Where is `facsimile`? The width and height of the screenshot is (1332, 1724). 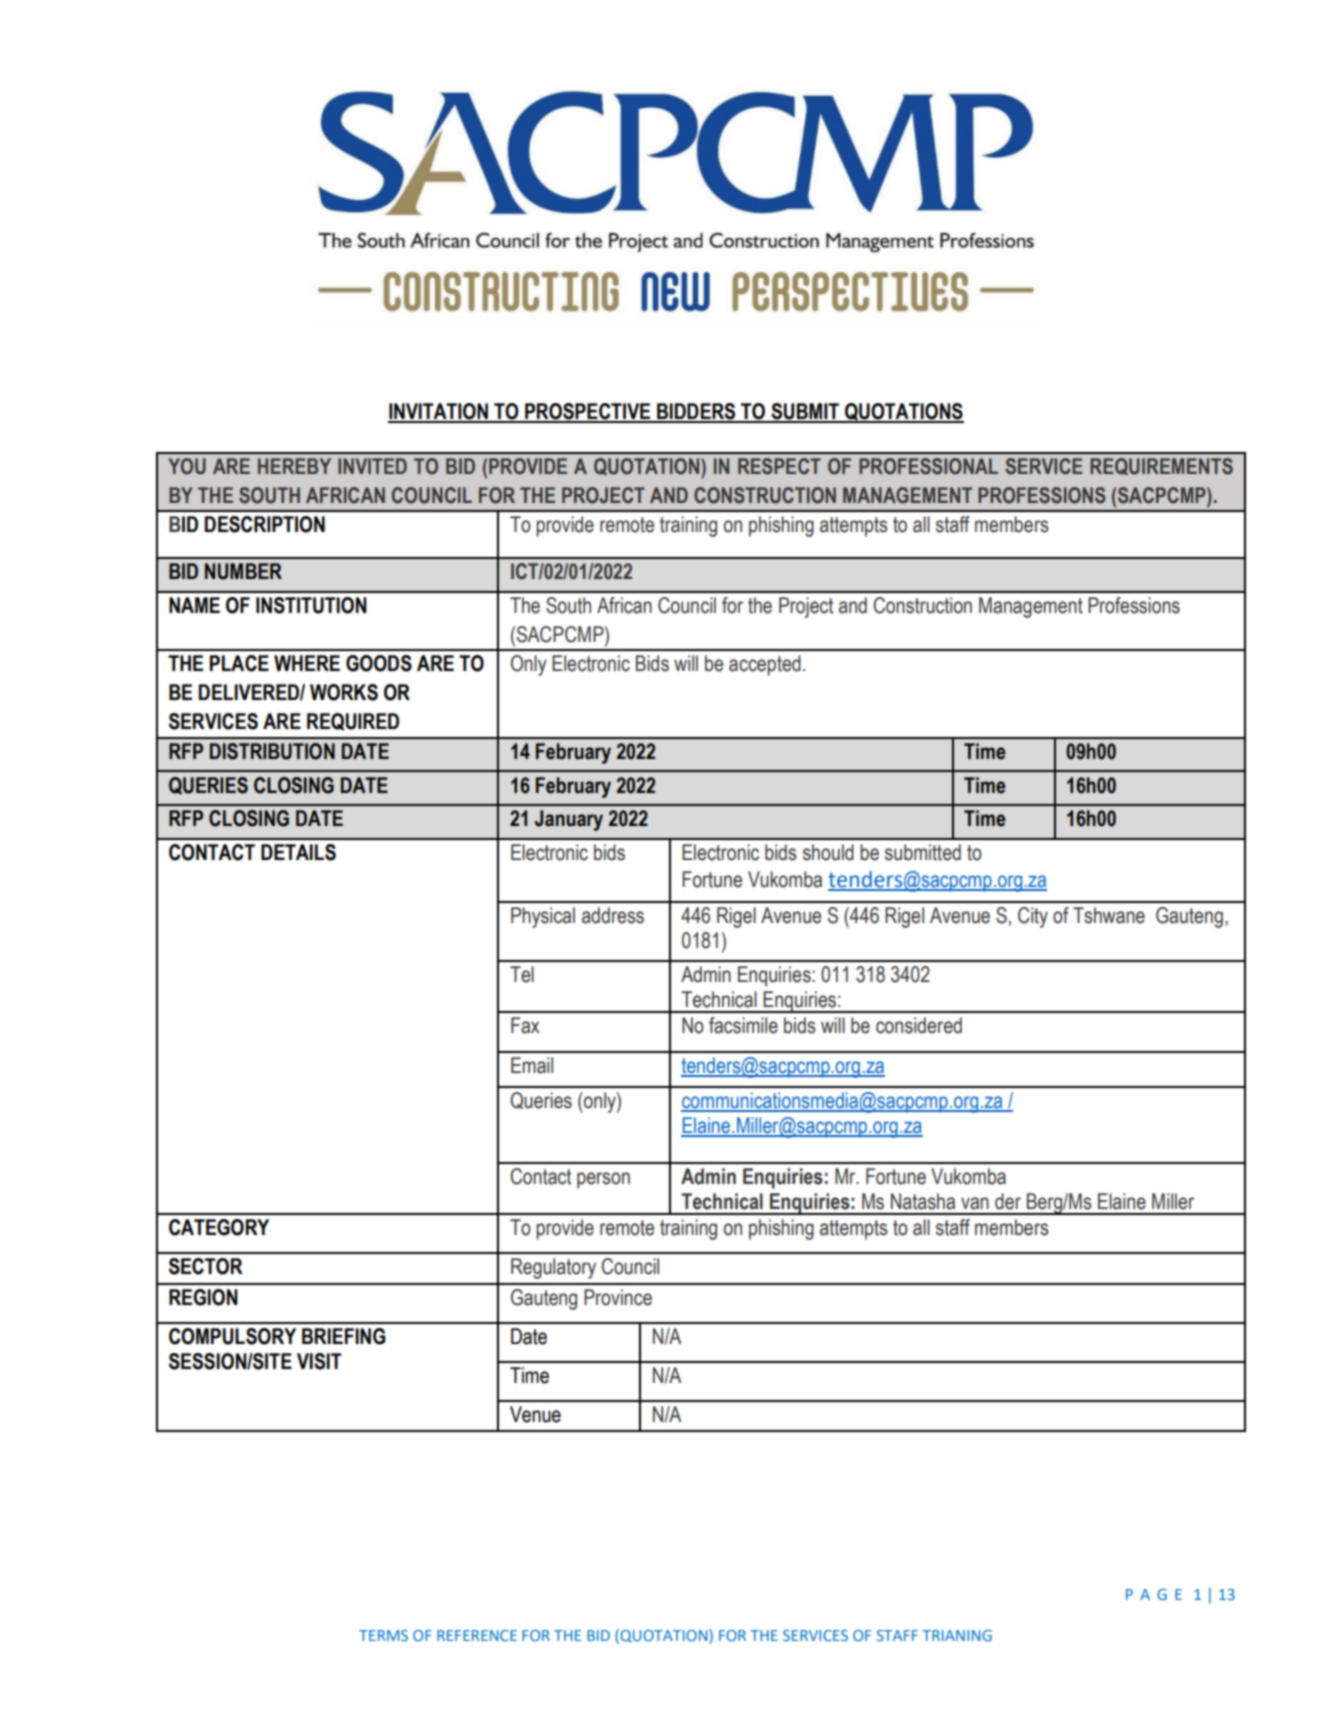
facsimile is located at coordinates (743, 1025).
